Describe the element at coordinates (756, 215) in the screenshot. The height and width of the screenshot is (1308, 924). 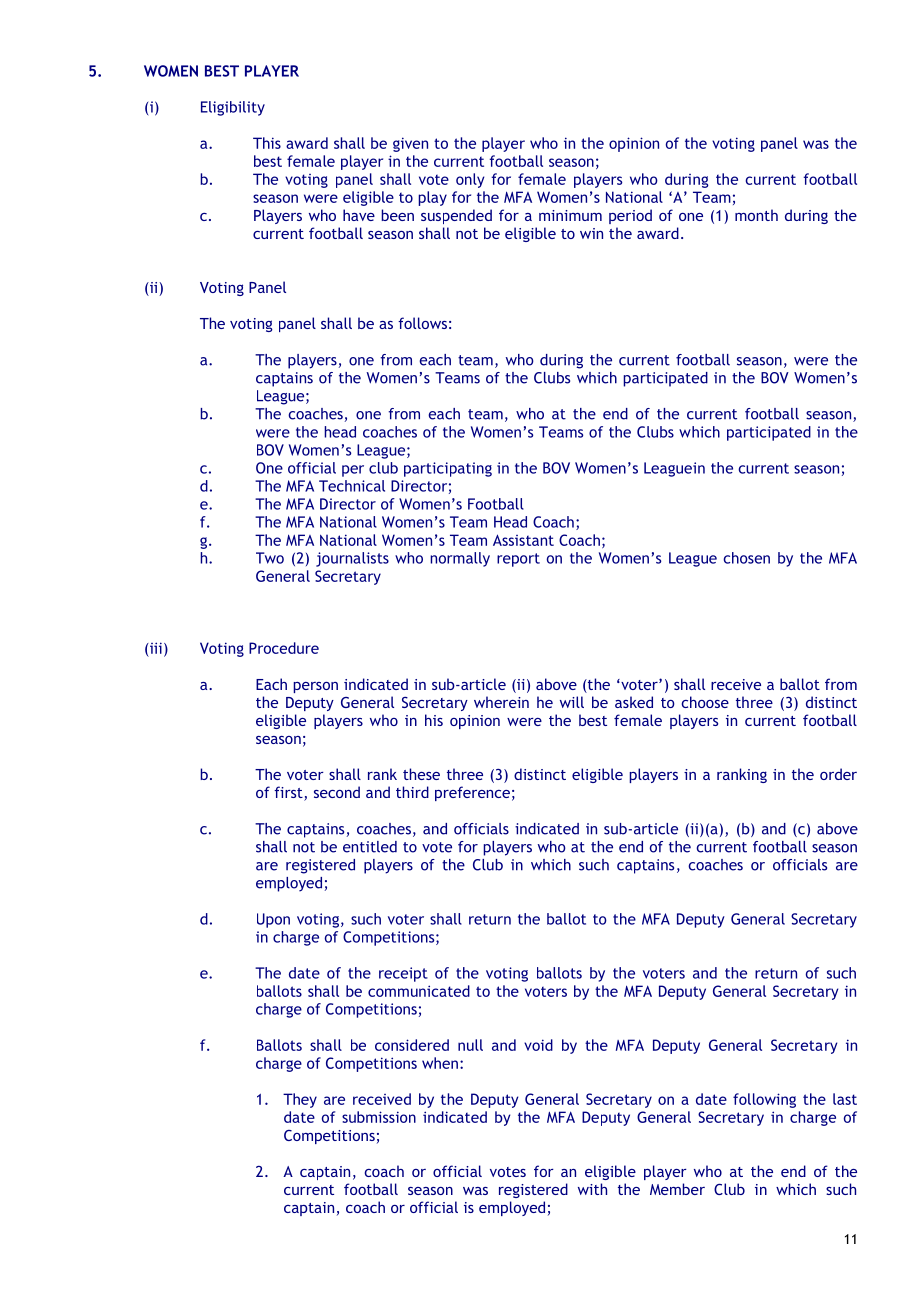
I see `month` at that location.
